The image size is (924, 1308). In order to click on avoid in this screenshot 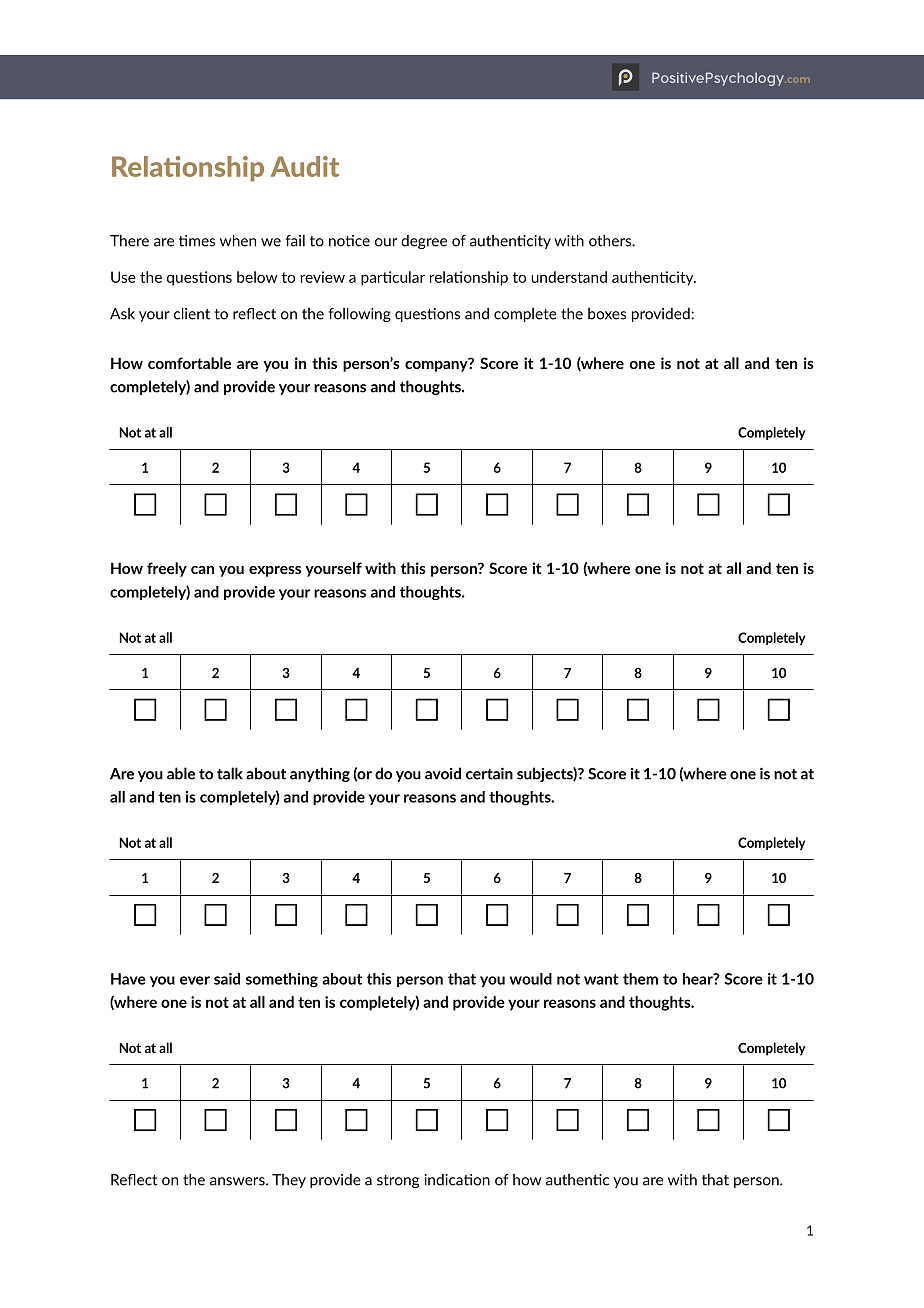, I will do `click(443, 773)`.
